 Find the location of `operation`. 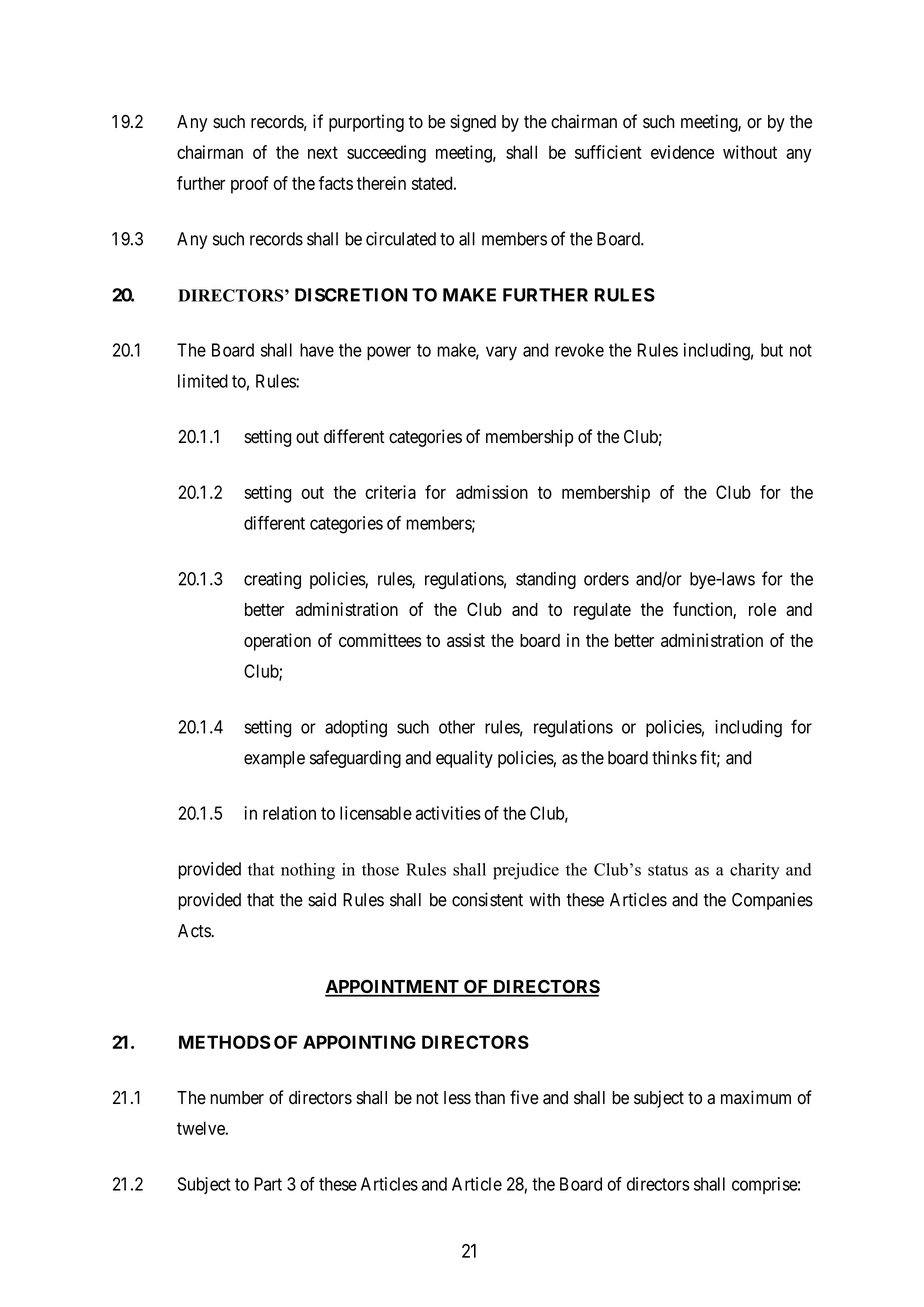

operation is located at coordinates (277, 642).
